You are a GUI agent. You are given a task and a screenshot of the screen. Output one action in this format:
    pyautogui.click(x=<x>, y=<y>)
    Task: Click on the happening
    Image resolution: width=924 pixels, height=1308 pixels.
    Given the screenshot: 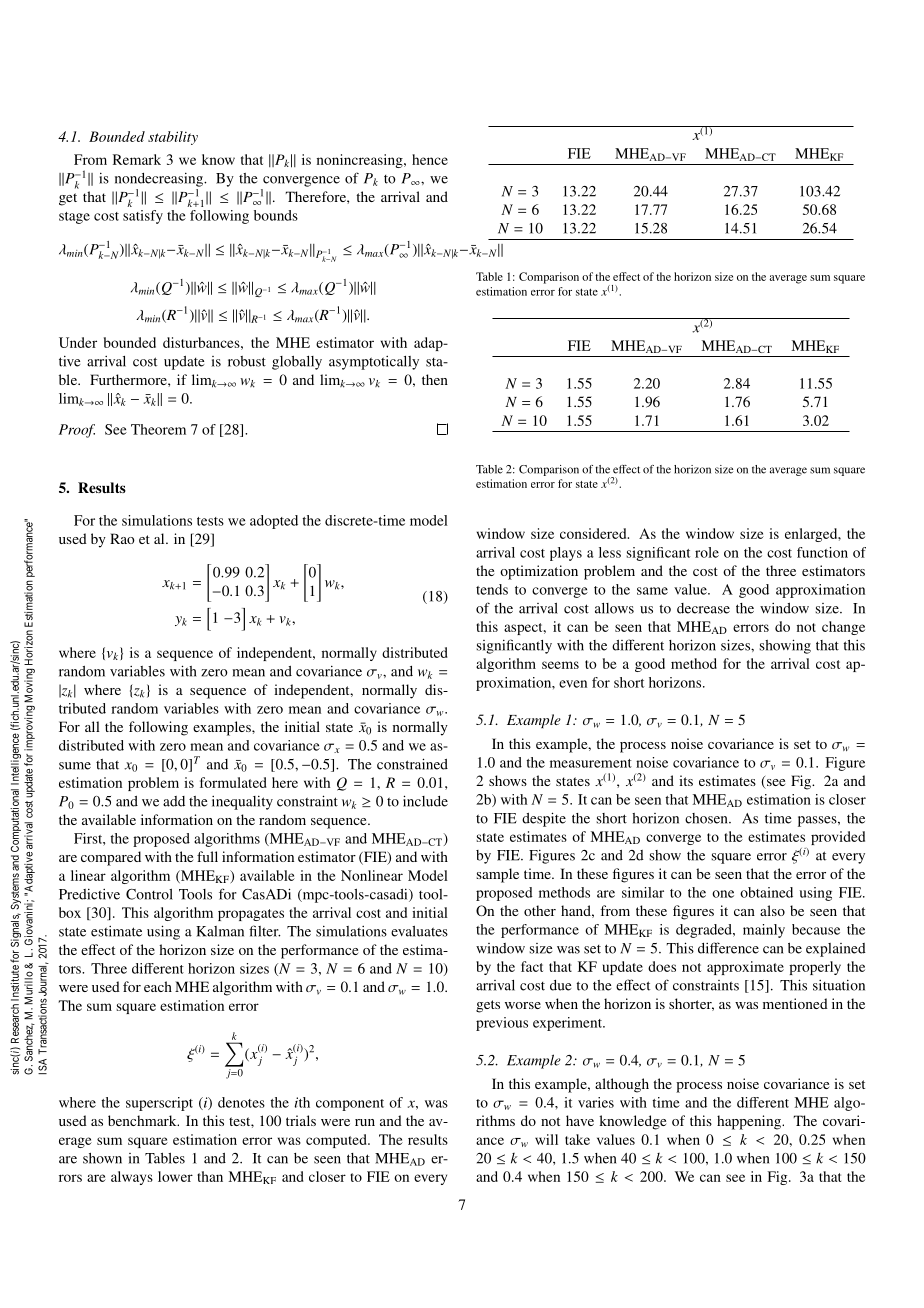 What is the action you would take?
    pyautogui.click(x=750, y=1122)
